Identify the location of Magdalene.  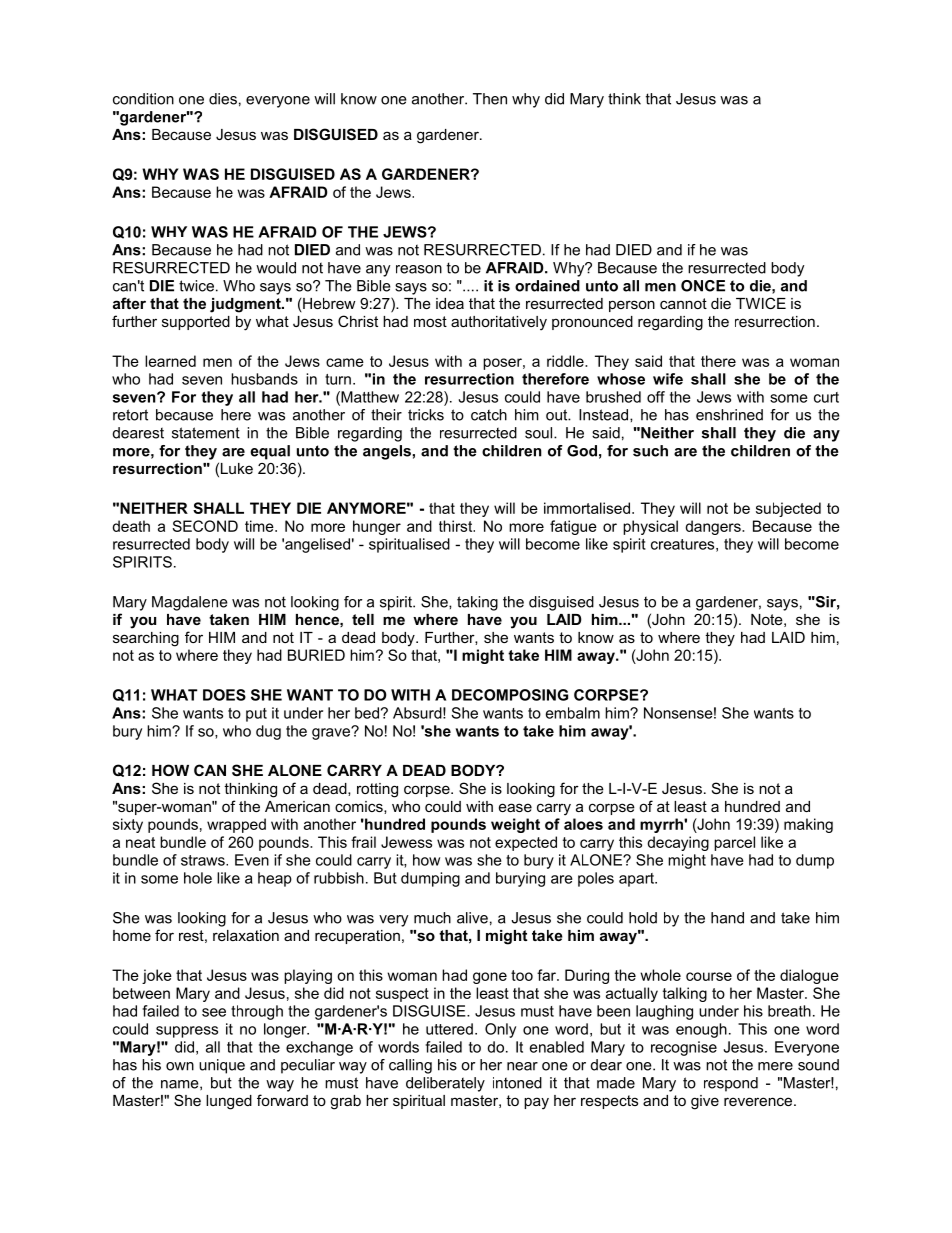
(190, 603).
